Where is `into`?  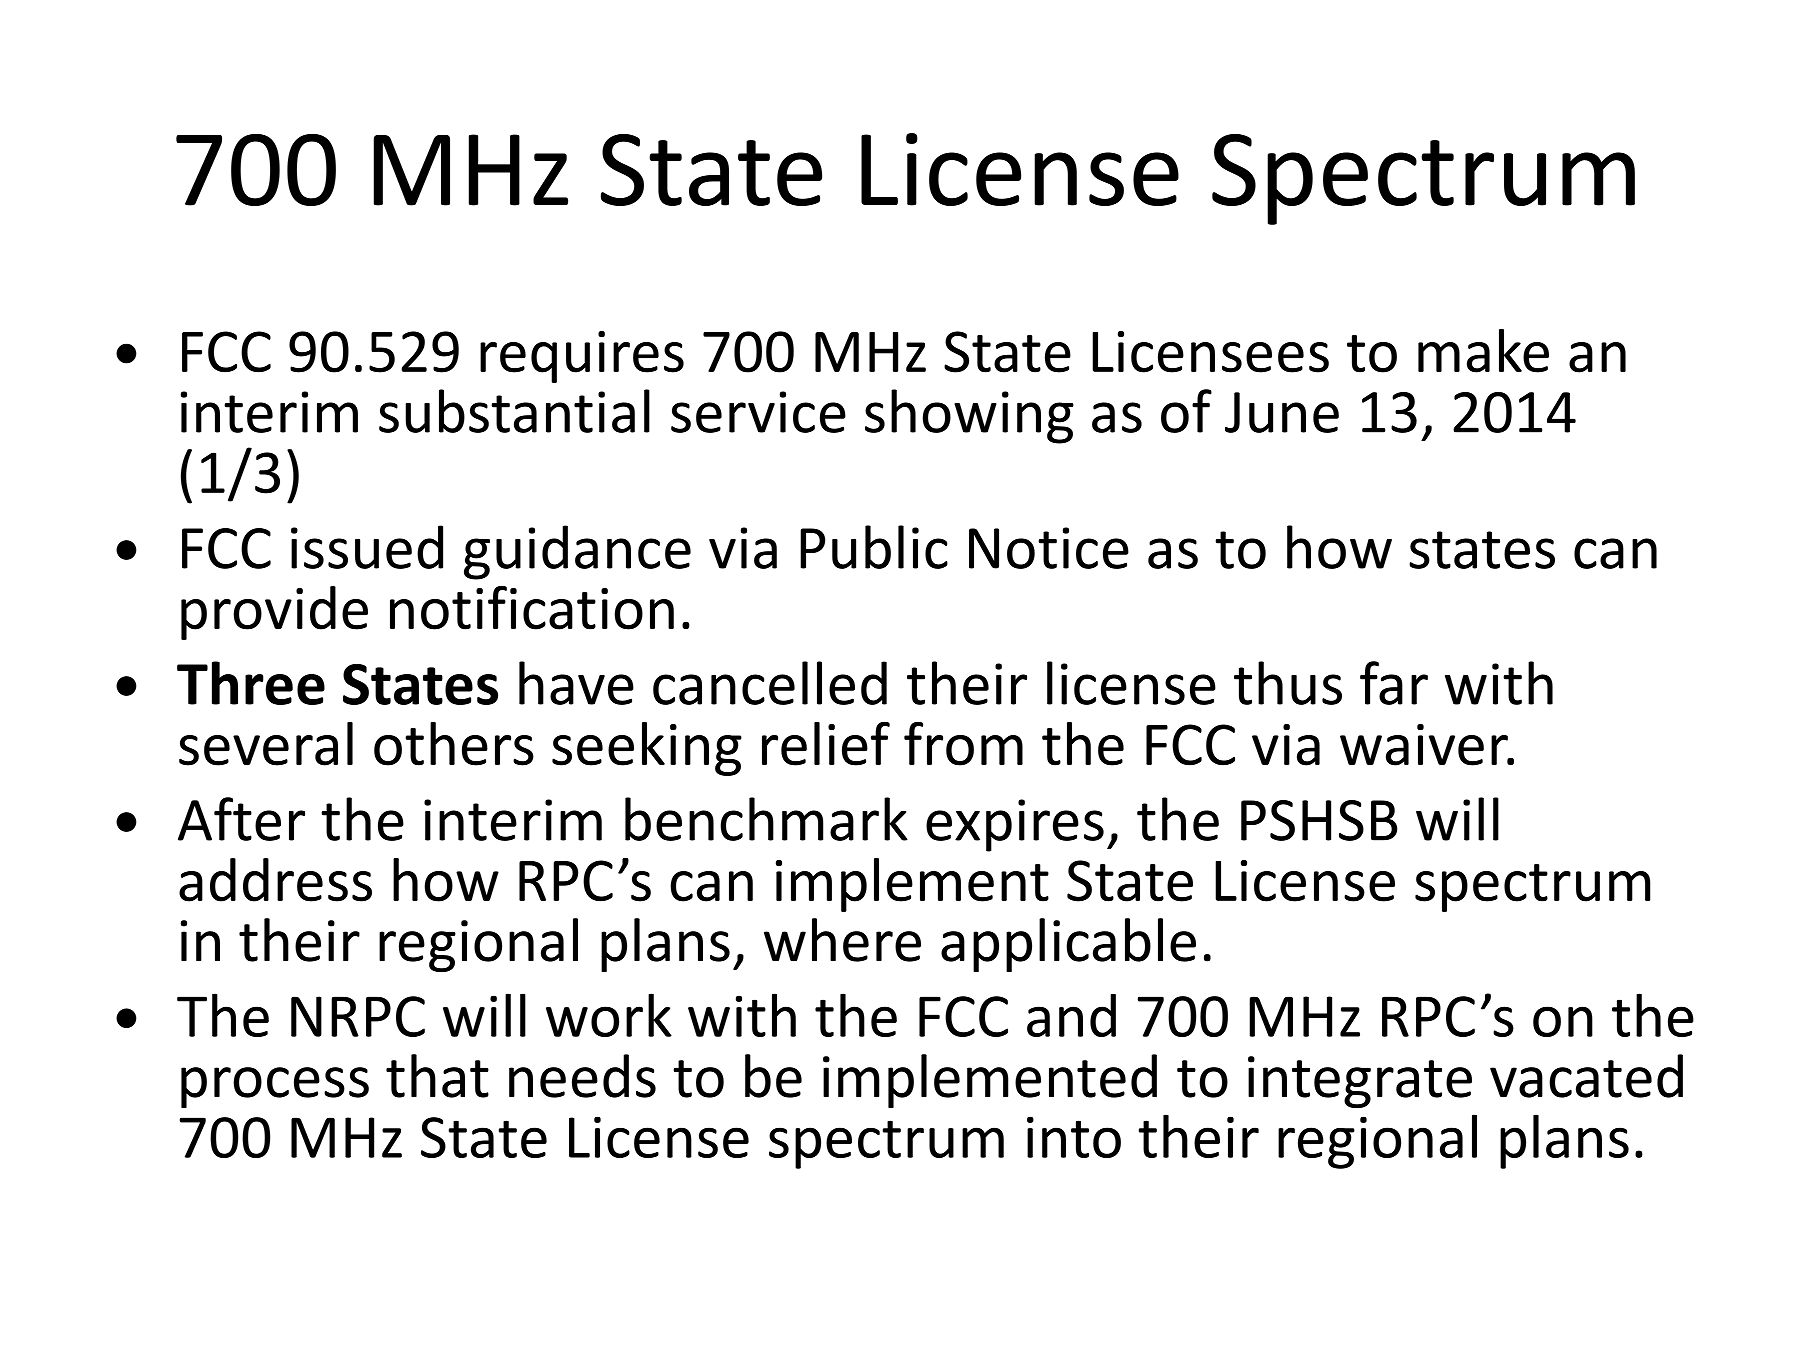
into is located at coordinates (1074, 1137).
